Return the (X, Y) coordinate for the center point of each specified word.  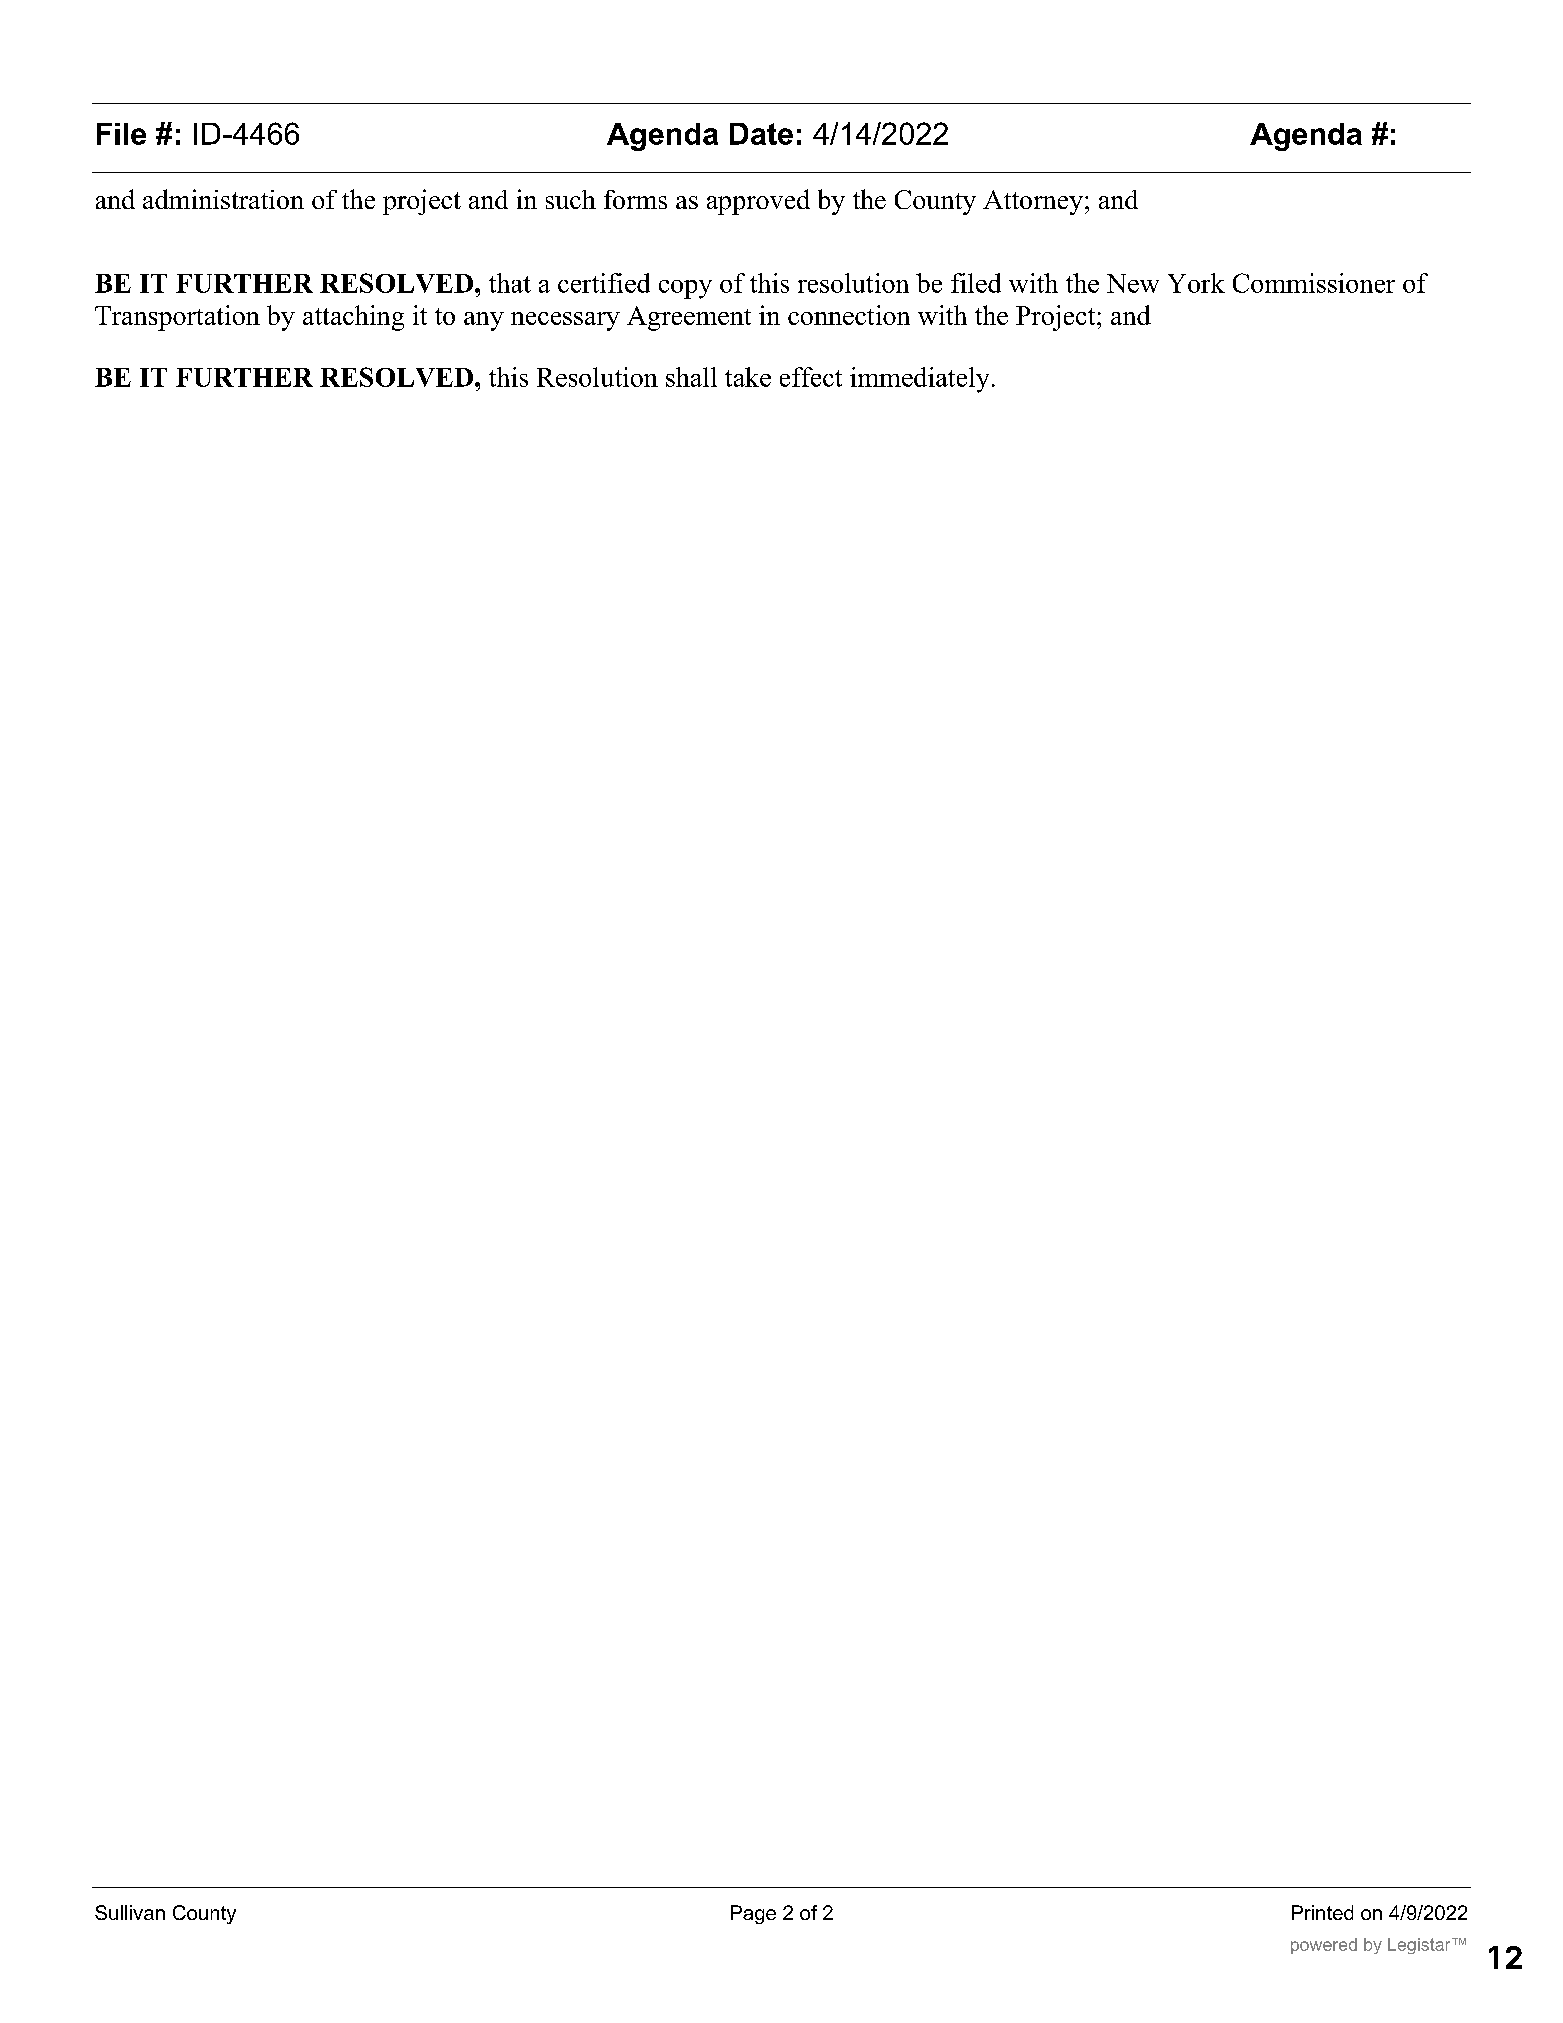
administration (223, 199)
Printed (1322, 1912)
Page (753, 1914)
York (1196, 283)
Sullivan (130, 1912)
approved (758, 202)
